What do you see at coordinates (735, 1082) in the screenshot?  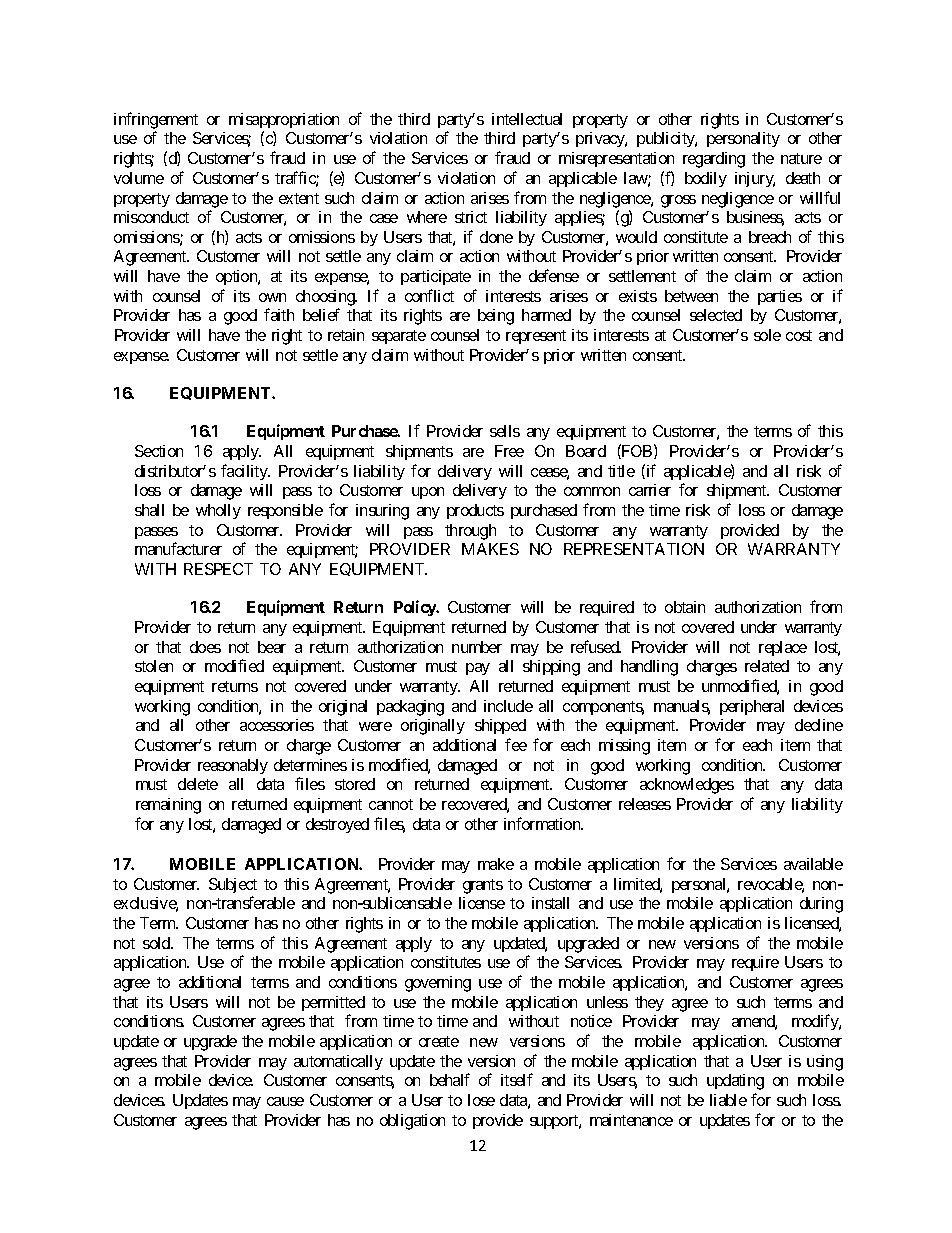 I see `updating` at bounding box center [735, 1082].
